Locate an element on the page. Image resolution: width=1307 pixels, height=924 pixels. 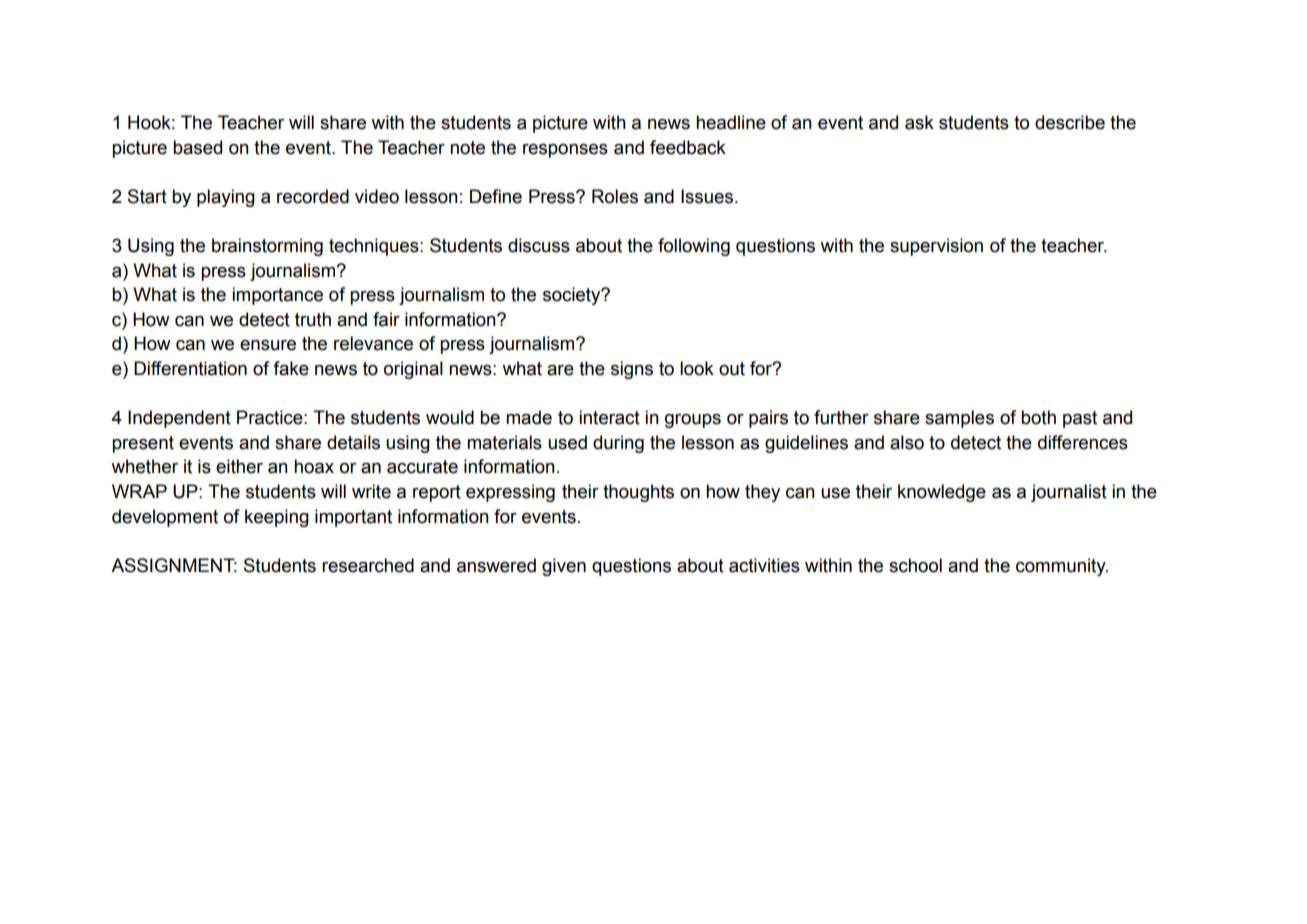
supervision is located at coordinates (936, 247).
